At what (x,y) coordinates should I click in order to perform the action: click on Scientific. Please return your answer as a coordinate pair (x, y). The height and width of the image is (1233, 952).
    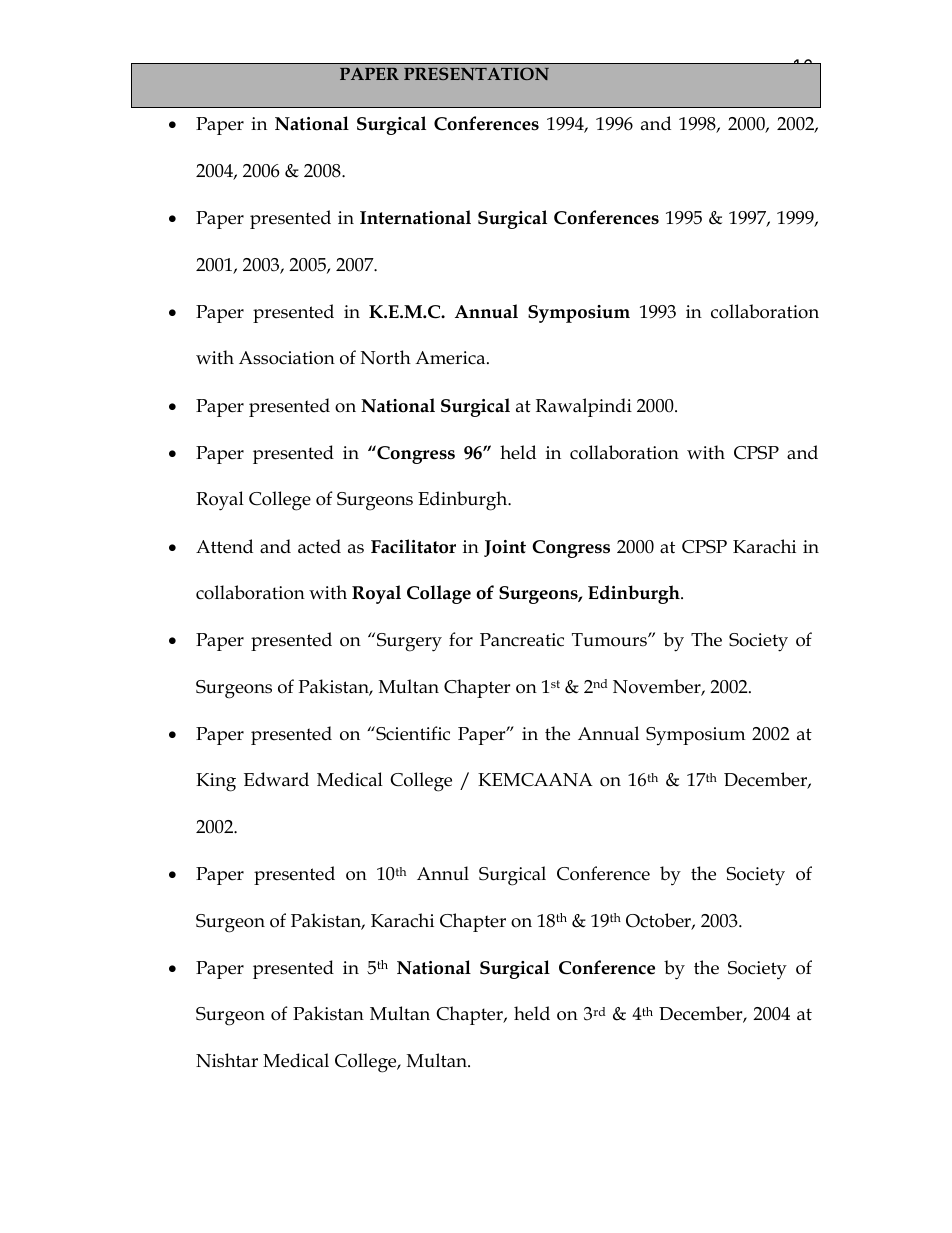
    Looking at the image, I should click on (412, 733).
